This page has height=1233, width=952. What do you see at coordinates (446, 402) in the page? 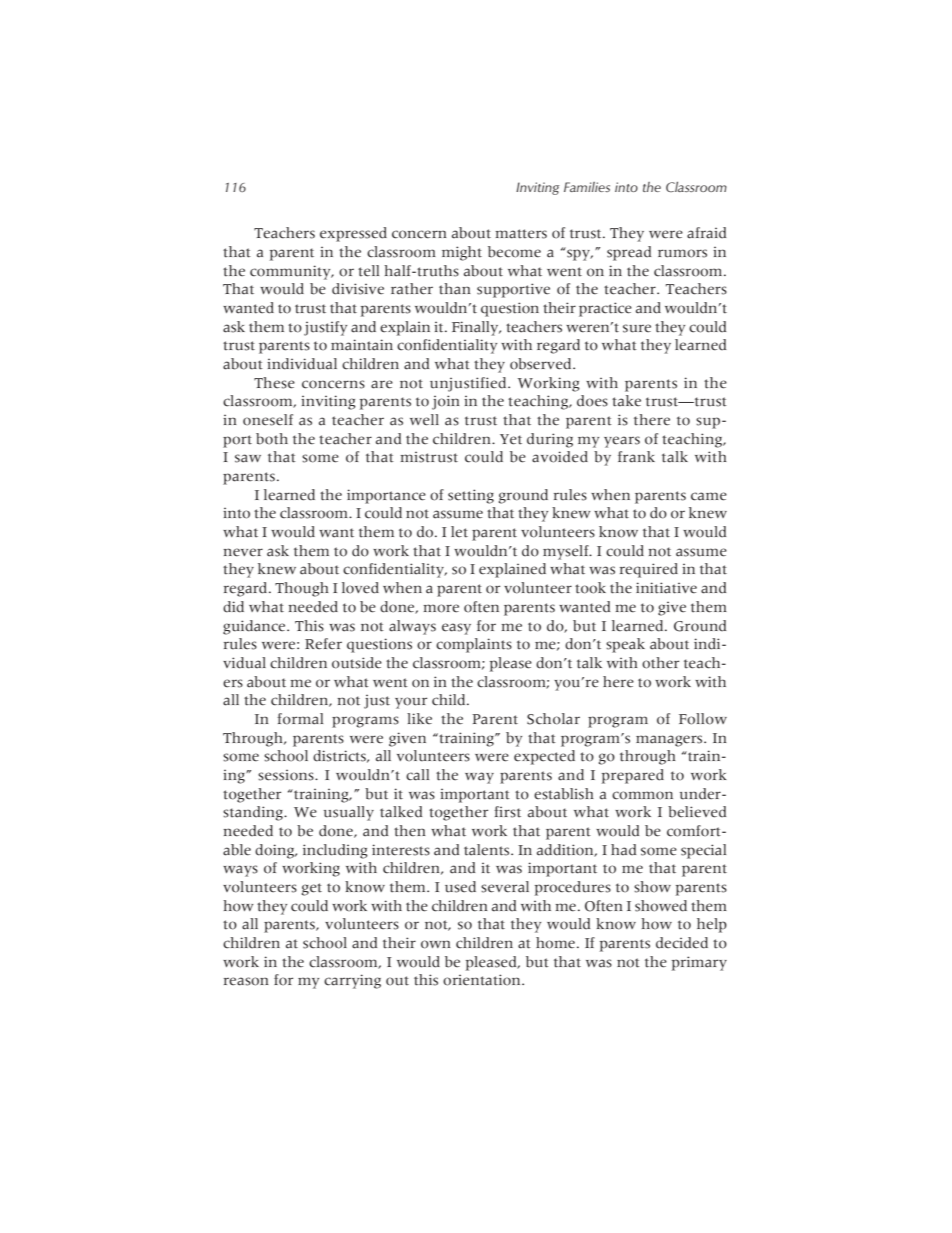
I see `join` at bounding box center [446, 402].
